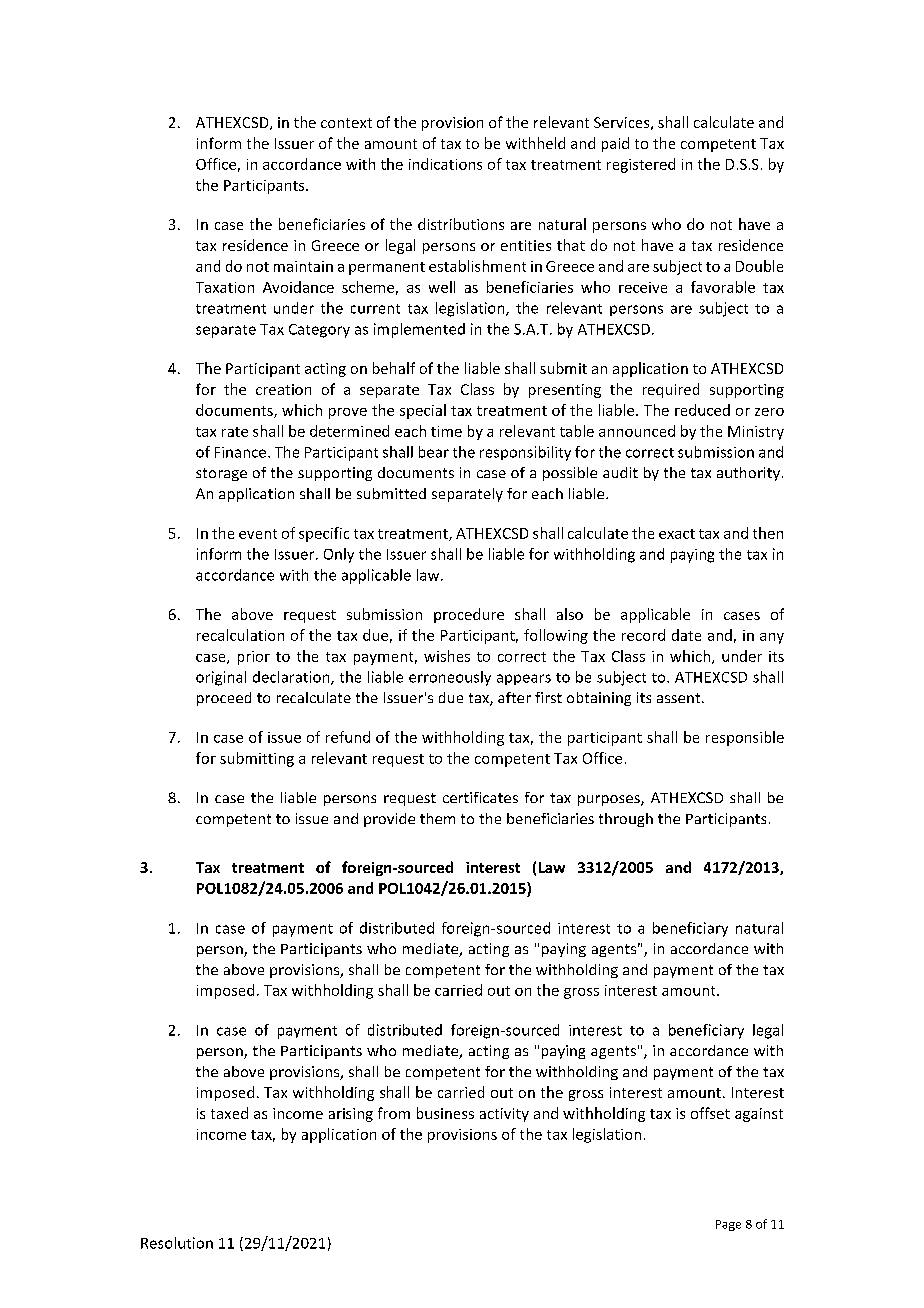 This document has height=1308, width=924. Describe the element at coordinates (728, 1225) in the document. I see `Page` at that location.
